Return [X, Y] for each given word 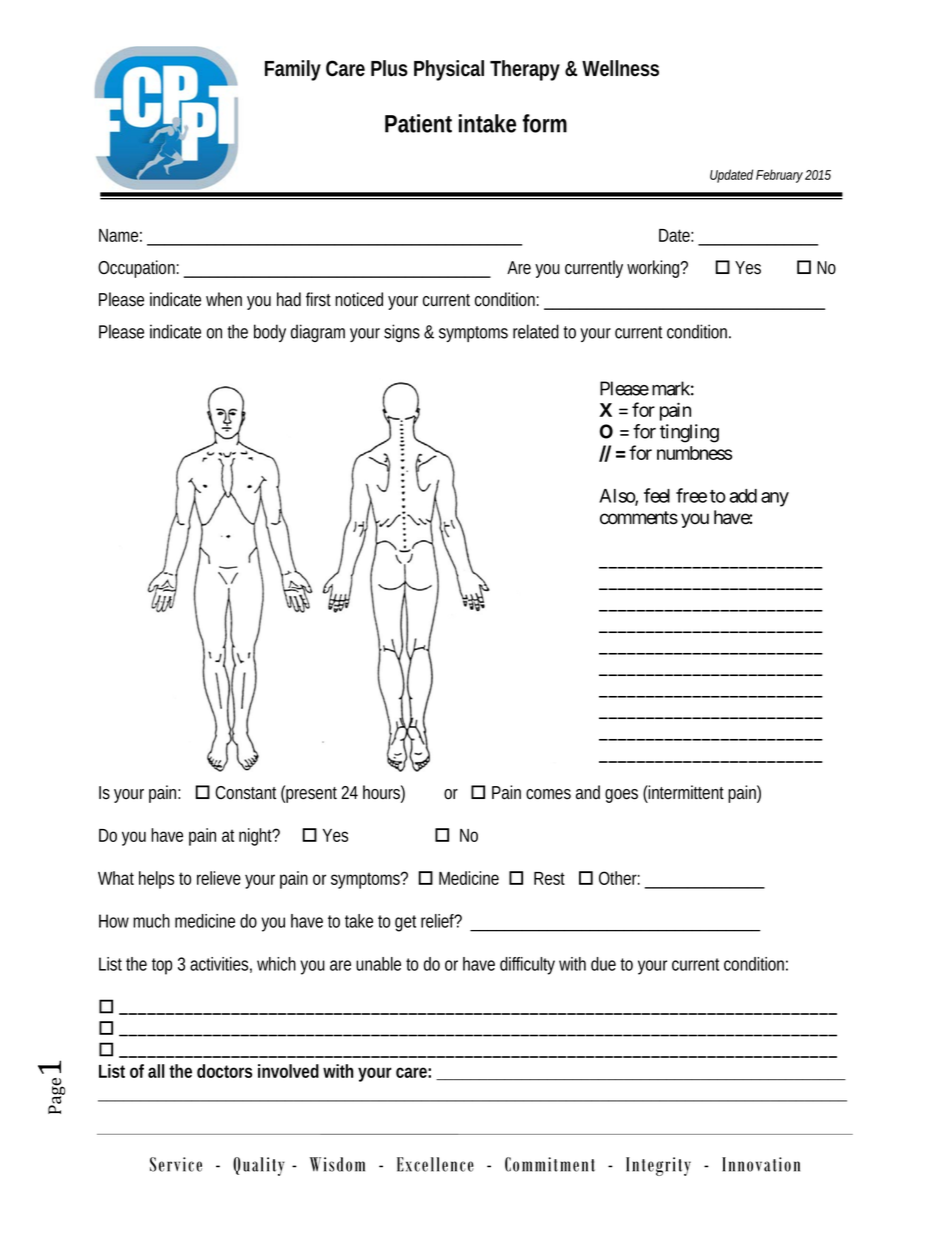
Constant [245, 793]
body [270, 333]
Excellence [435, 1164]
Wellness [620, 68]
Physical [449, 70]
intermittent [685, 792]
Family [293, 70]
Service [176, 1164]
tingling [689, 433]
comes [548, 794]
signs [402, 333]
